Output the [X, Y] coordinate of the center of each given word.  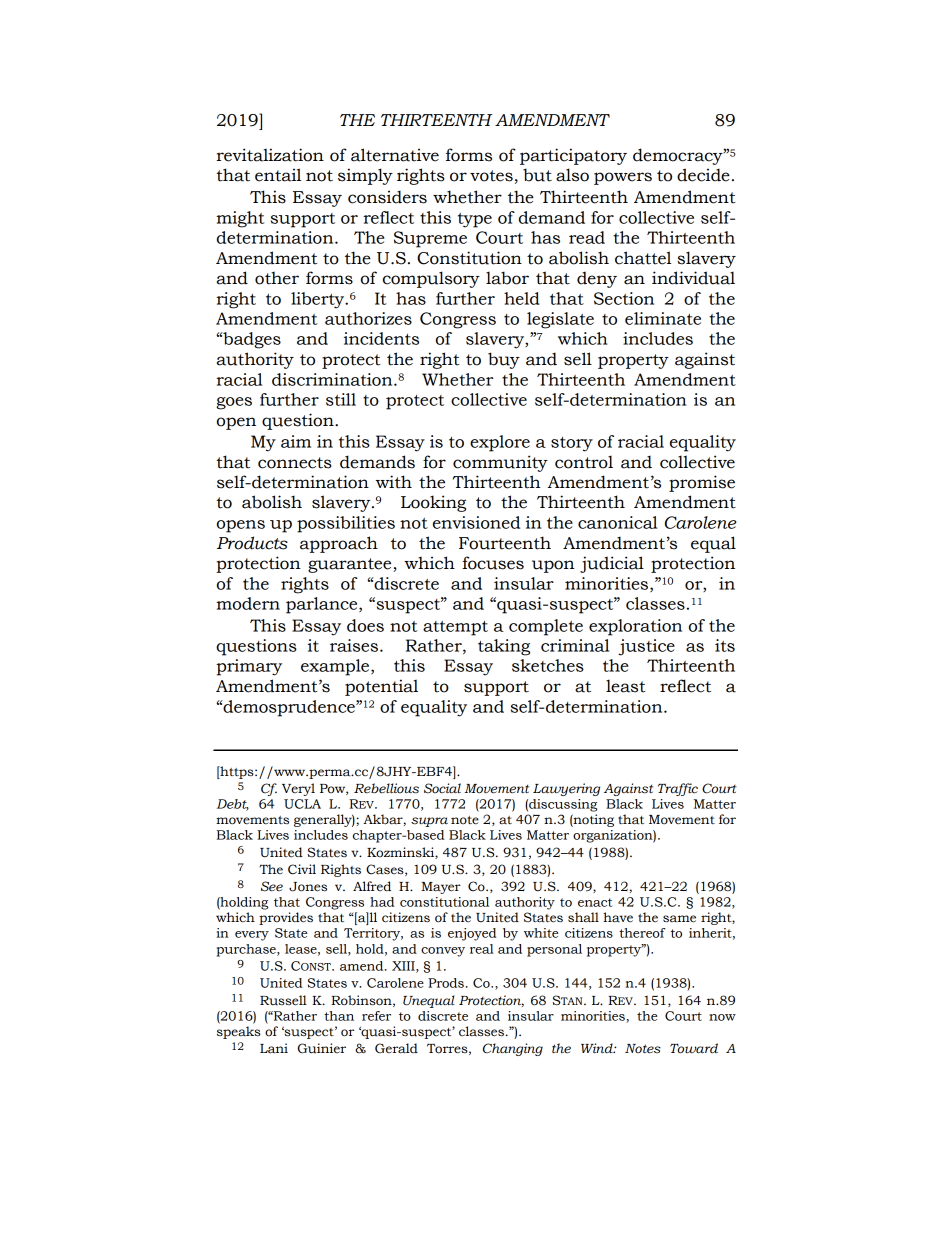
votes [491, 176]
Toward [694, 1048]
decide [703, 175]
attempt [455, 628]
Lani [274, 1048]
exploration [635, 627]
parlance [323, 605]
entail [278, 175]
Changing [513, 1049]
